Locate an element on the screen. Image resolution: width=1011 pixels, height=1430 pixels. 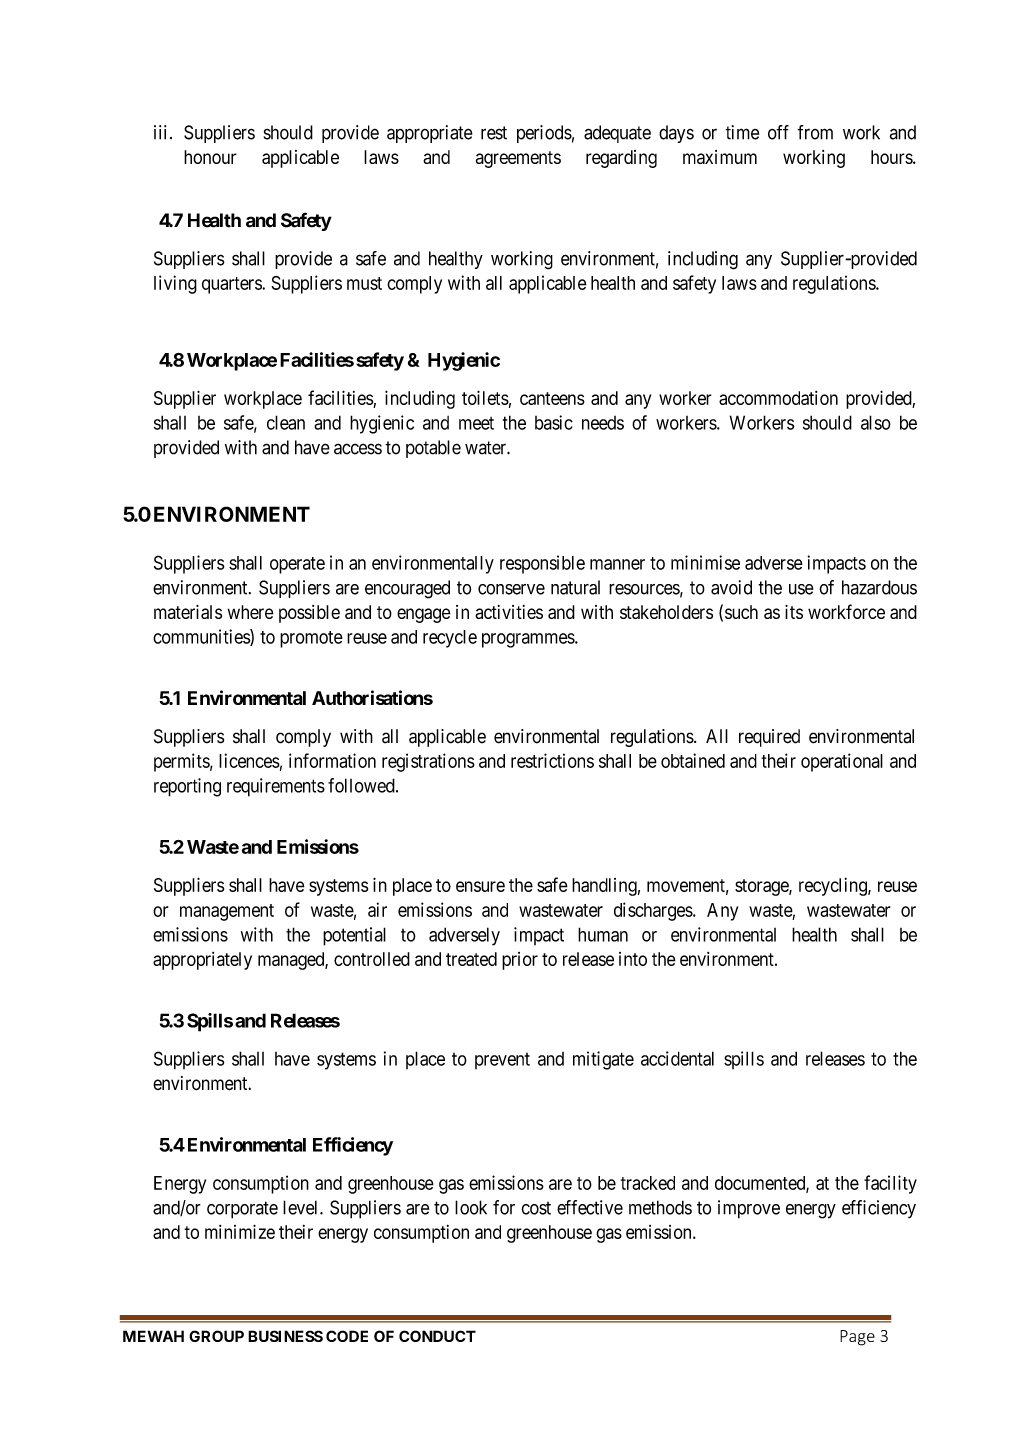
GROUP is located at coordinates (216, 1336).
